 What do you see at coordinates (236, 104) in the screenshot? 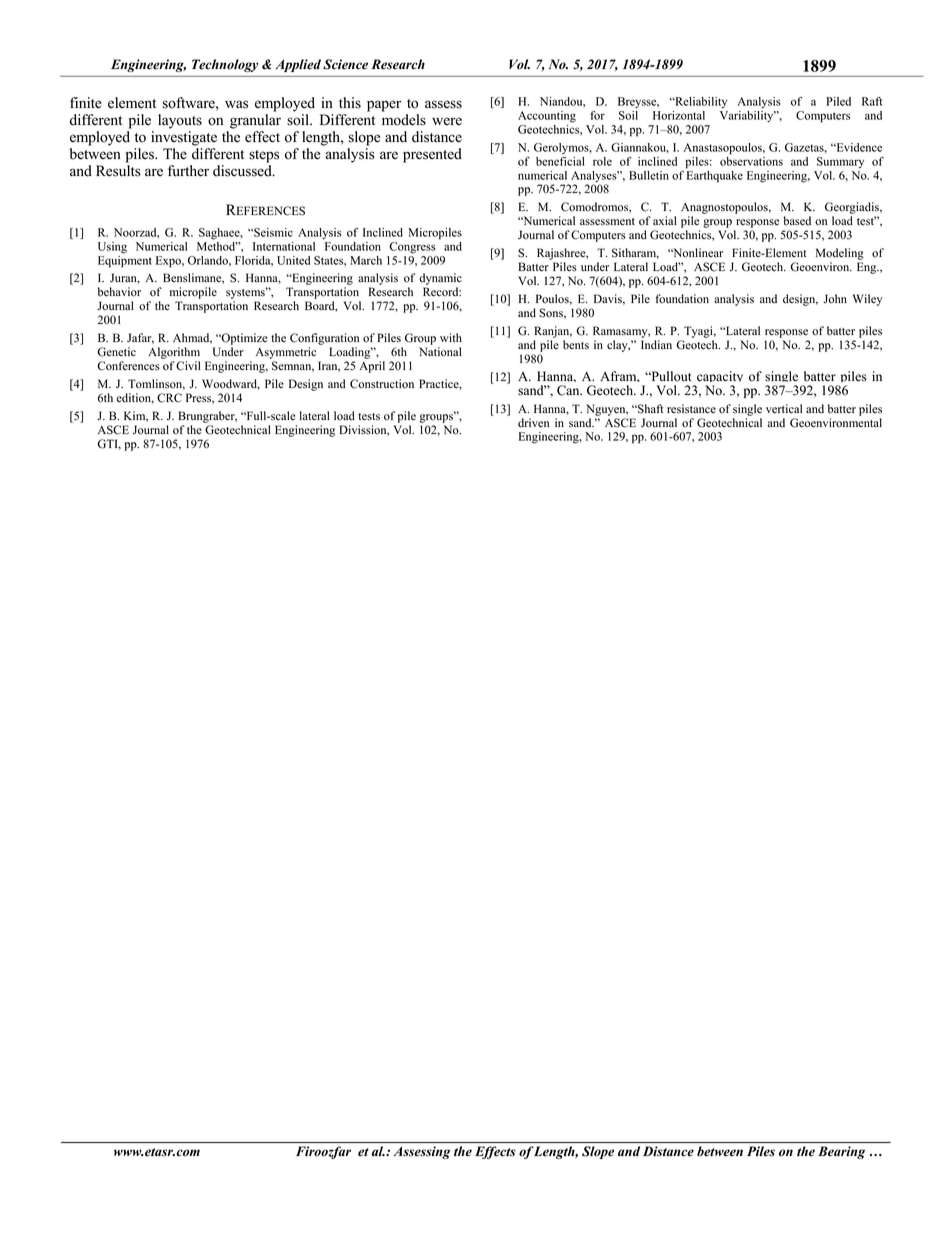
I see `was` at bounding box center [236, 104].
